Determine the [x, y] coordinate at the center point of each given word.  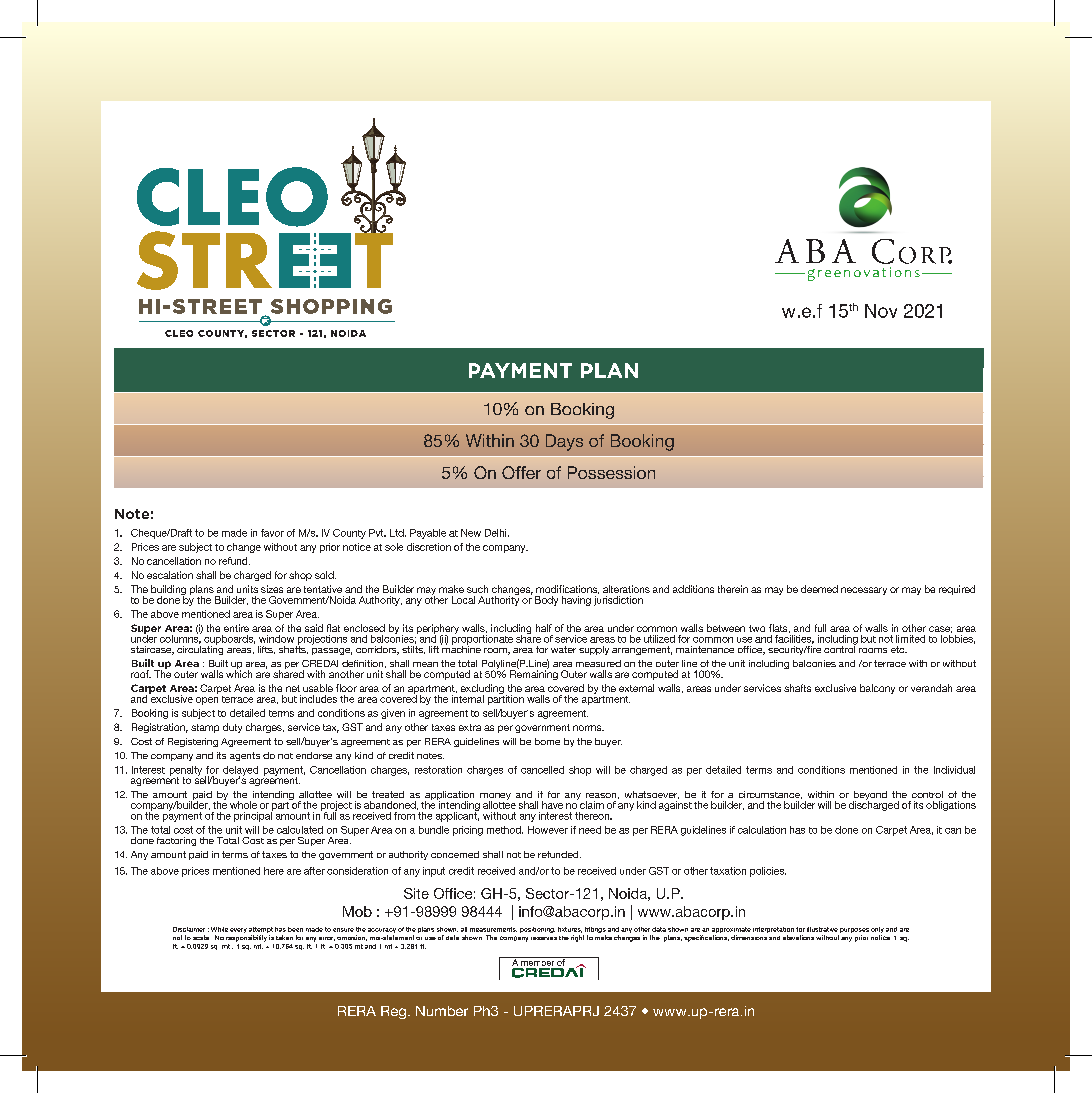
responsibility [246, 938]
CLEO [179, 333]
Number [442, 1011]
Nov [881, 311]
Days [564, 442]
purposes [854, 932]
